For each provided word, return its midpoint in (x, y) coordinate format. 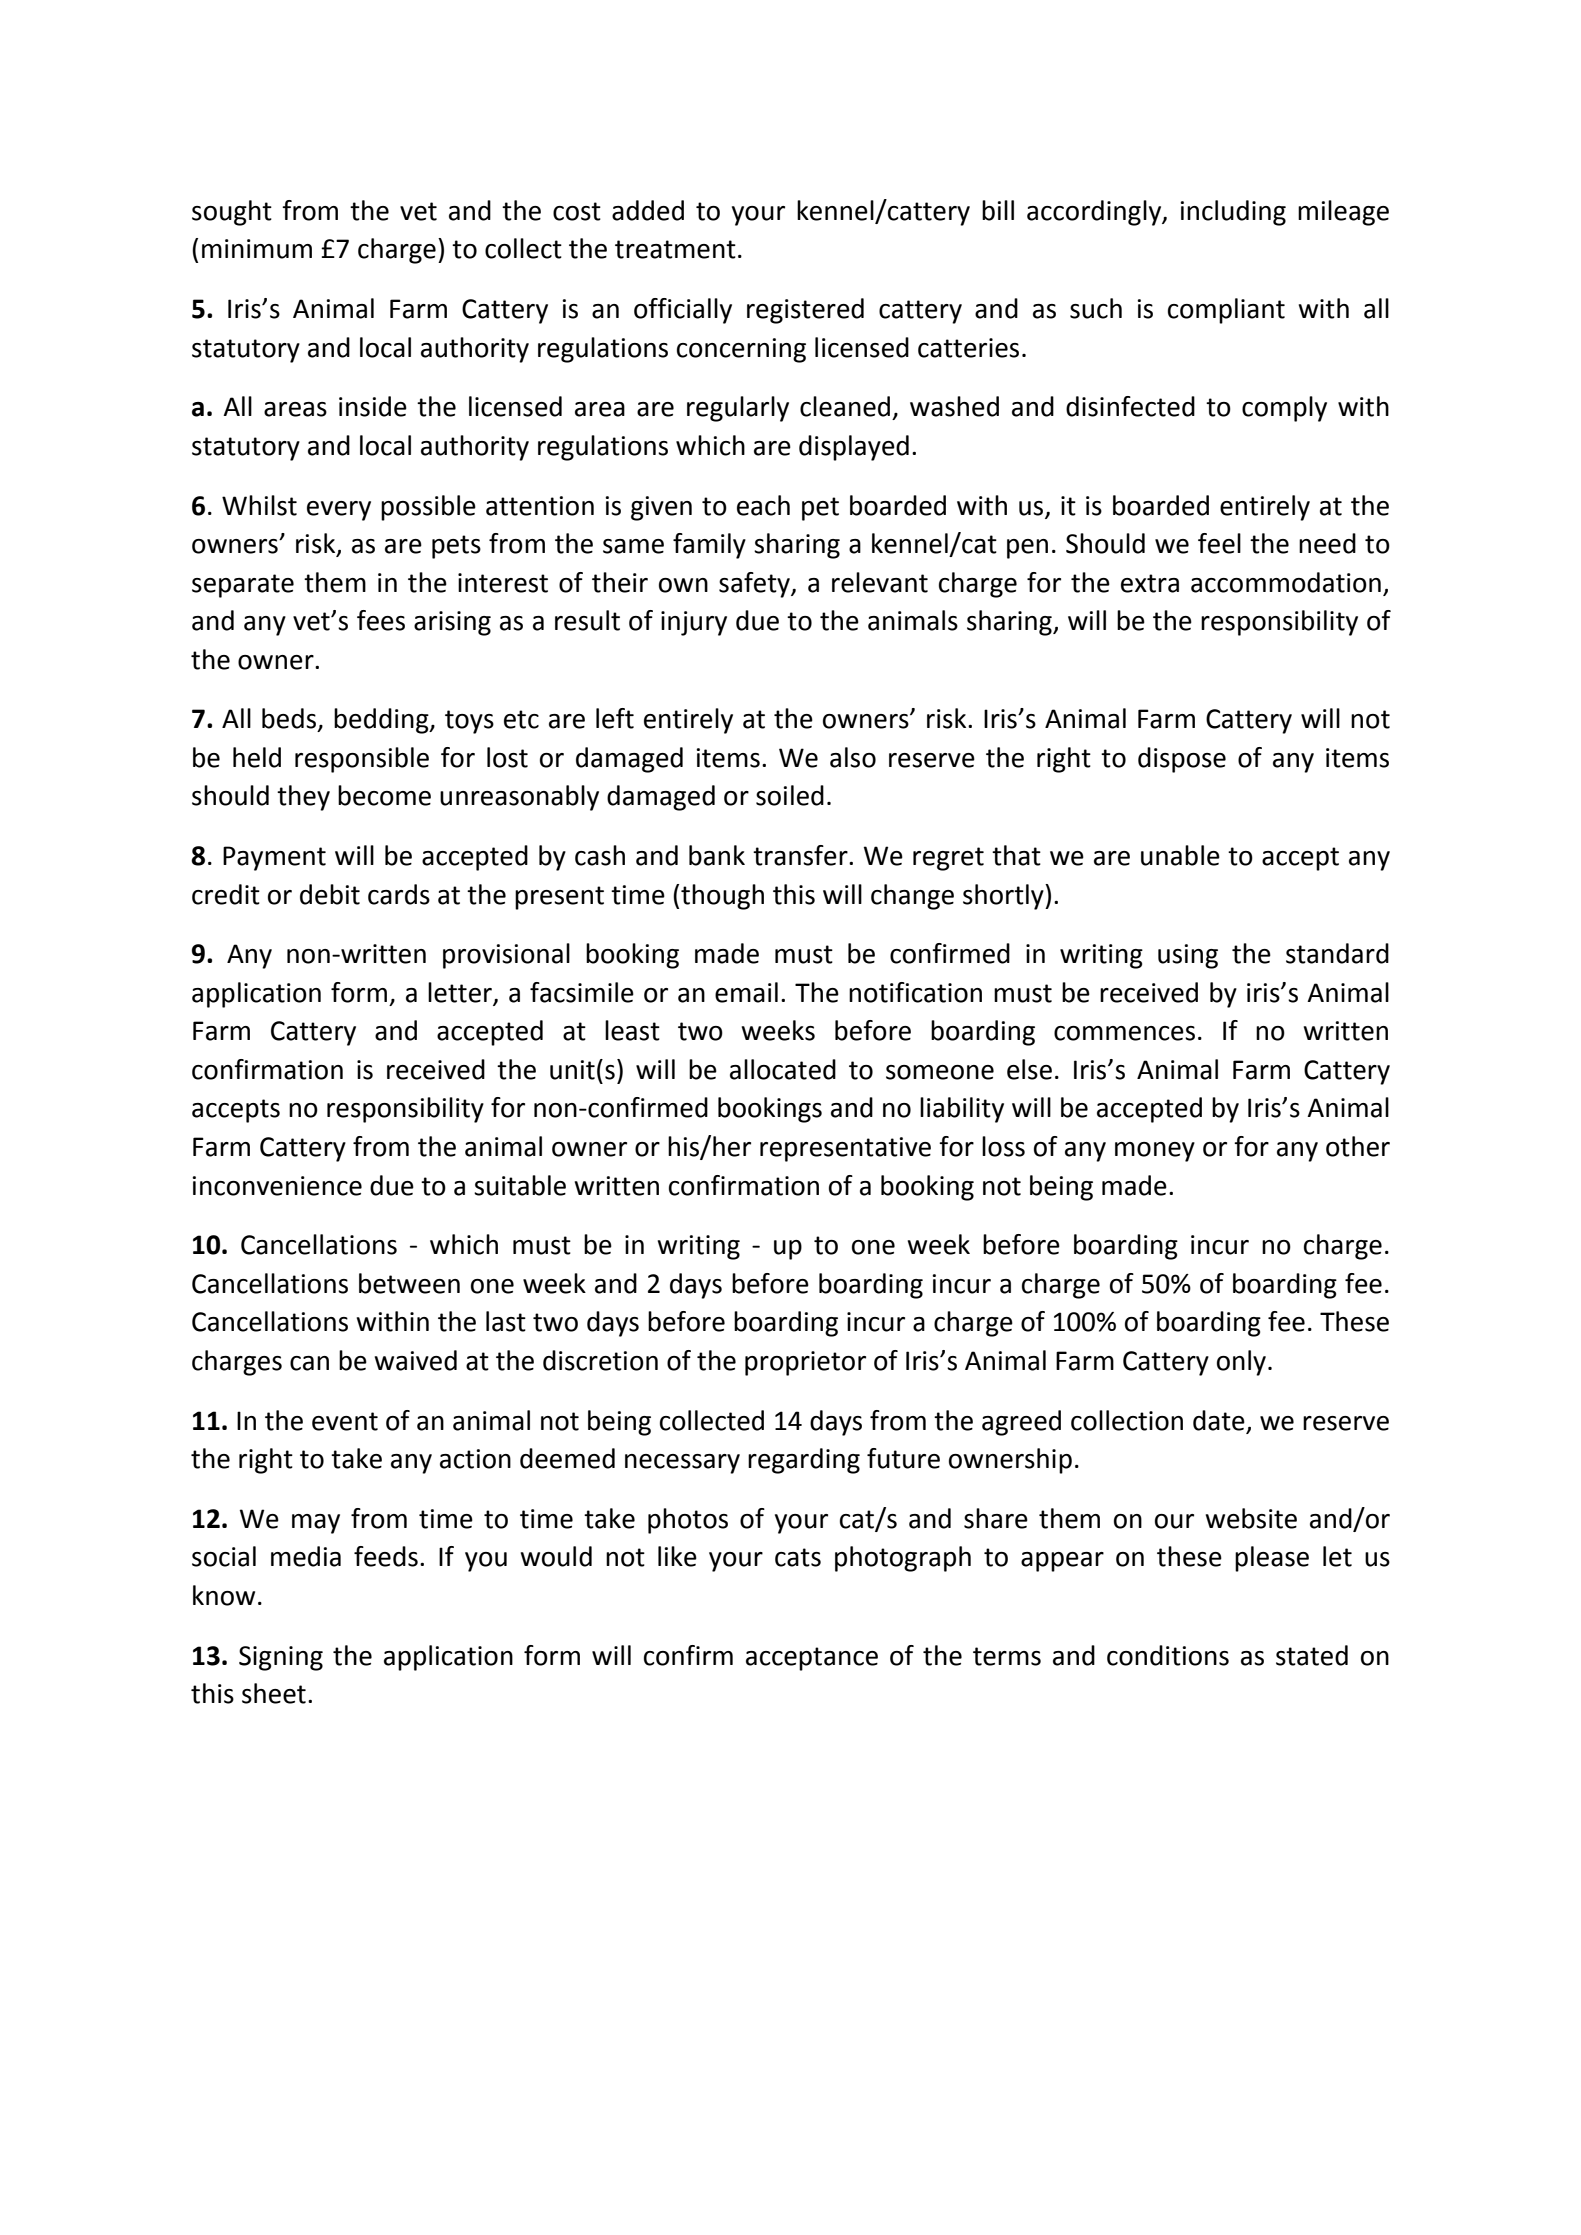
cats (798, 1557)
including (1233, 213)
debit (330, 894)
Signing (281, 1658)
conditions (1168, 1655)
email (746, 992)
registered (805, 311)
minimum (257, 249)
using (1188, 956)
